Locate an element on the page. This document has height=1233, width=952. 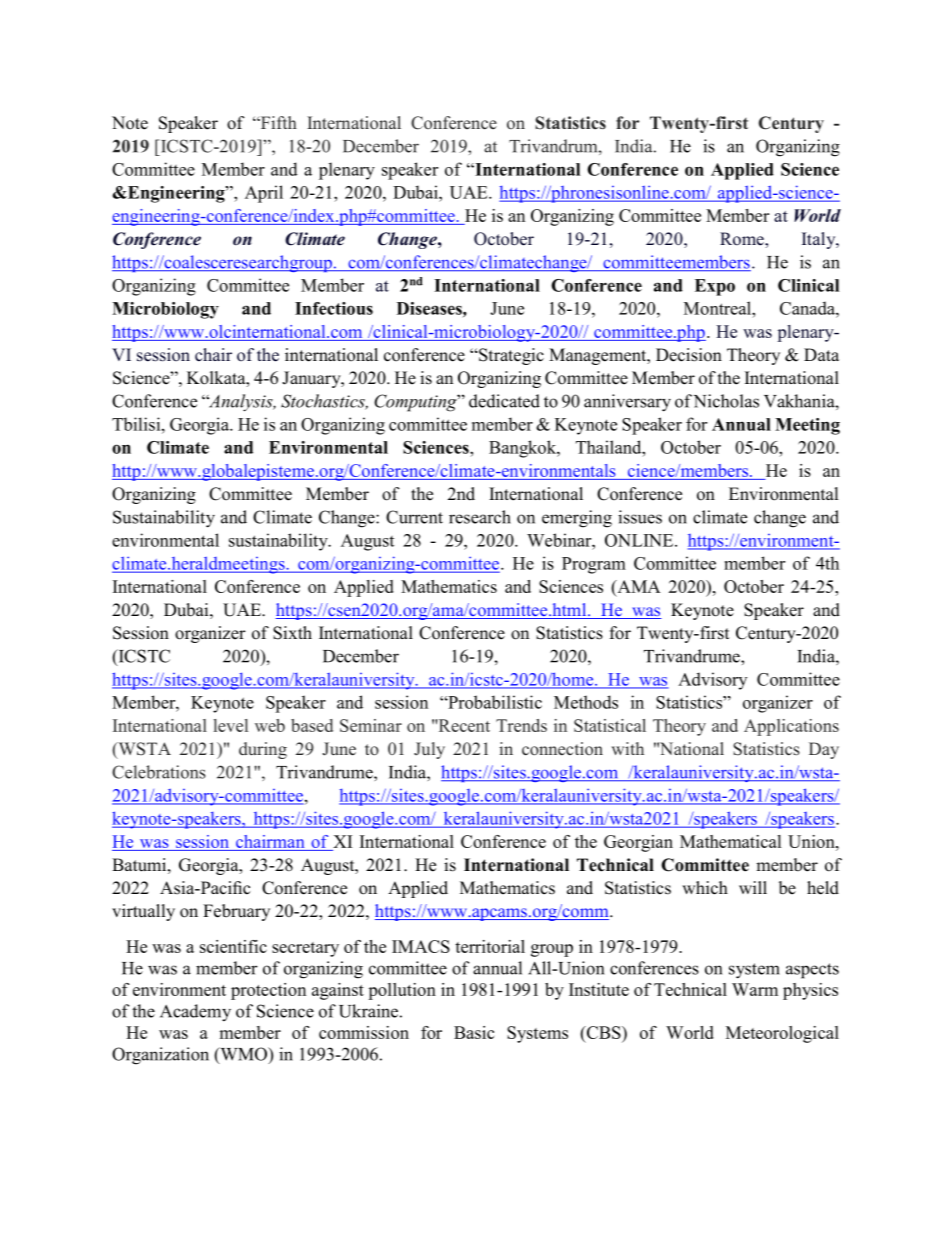
April is located at coordinates (264, 194).
